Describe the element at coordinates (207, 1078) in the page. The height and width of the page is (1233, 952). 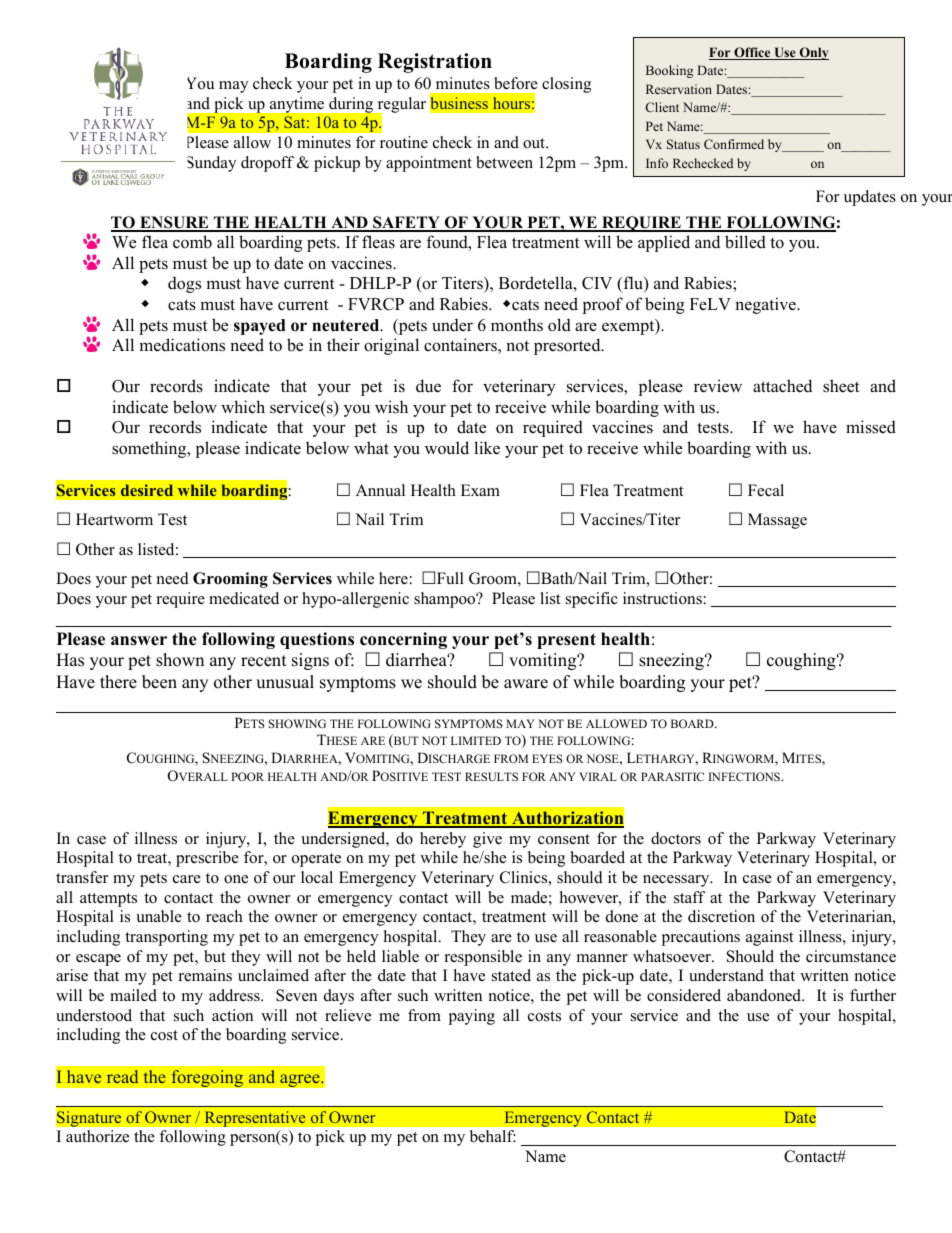
I see `foregoing` at that location.
